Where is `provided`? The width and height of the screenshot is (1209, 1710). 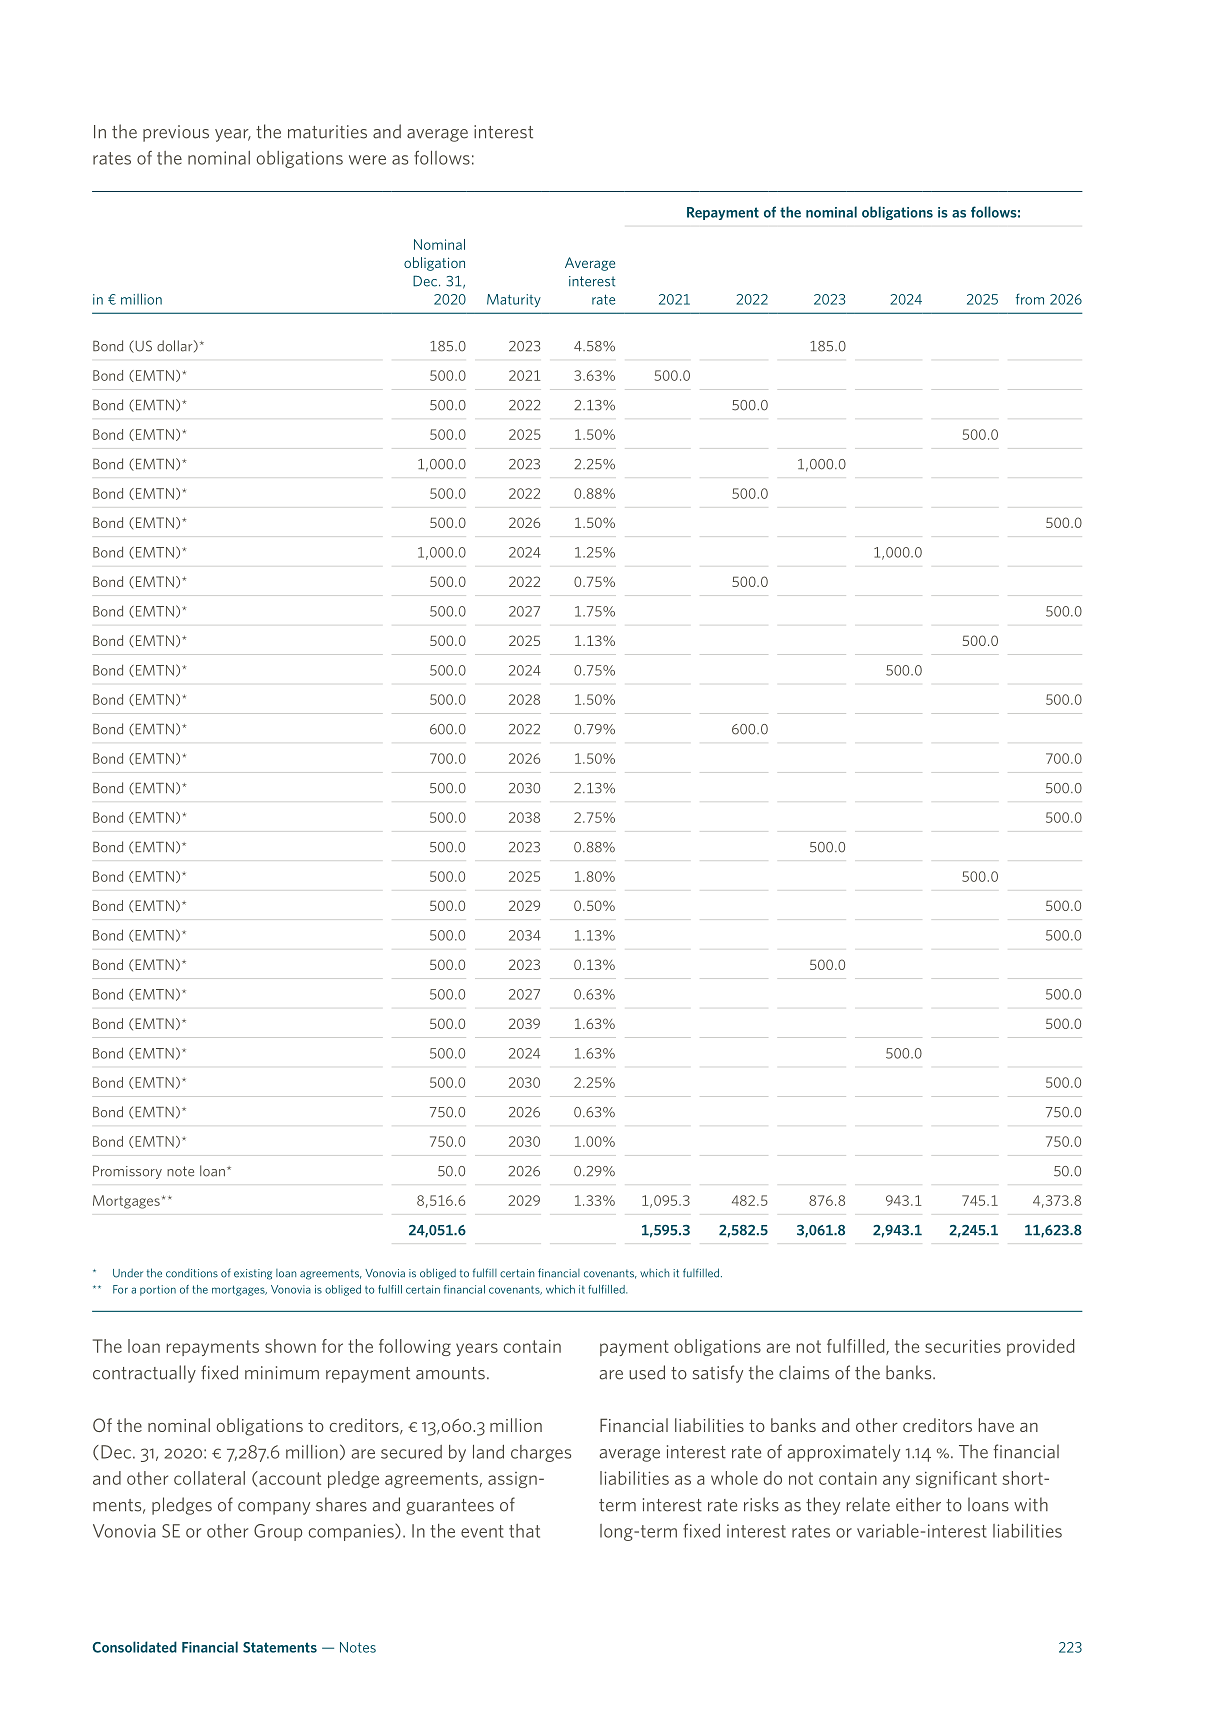
provided is located at coordinates (1040, 1347).
